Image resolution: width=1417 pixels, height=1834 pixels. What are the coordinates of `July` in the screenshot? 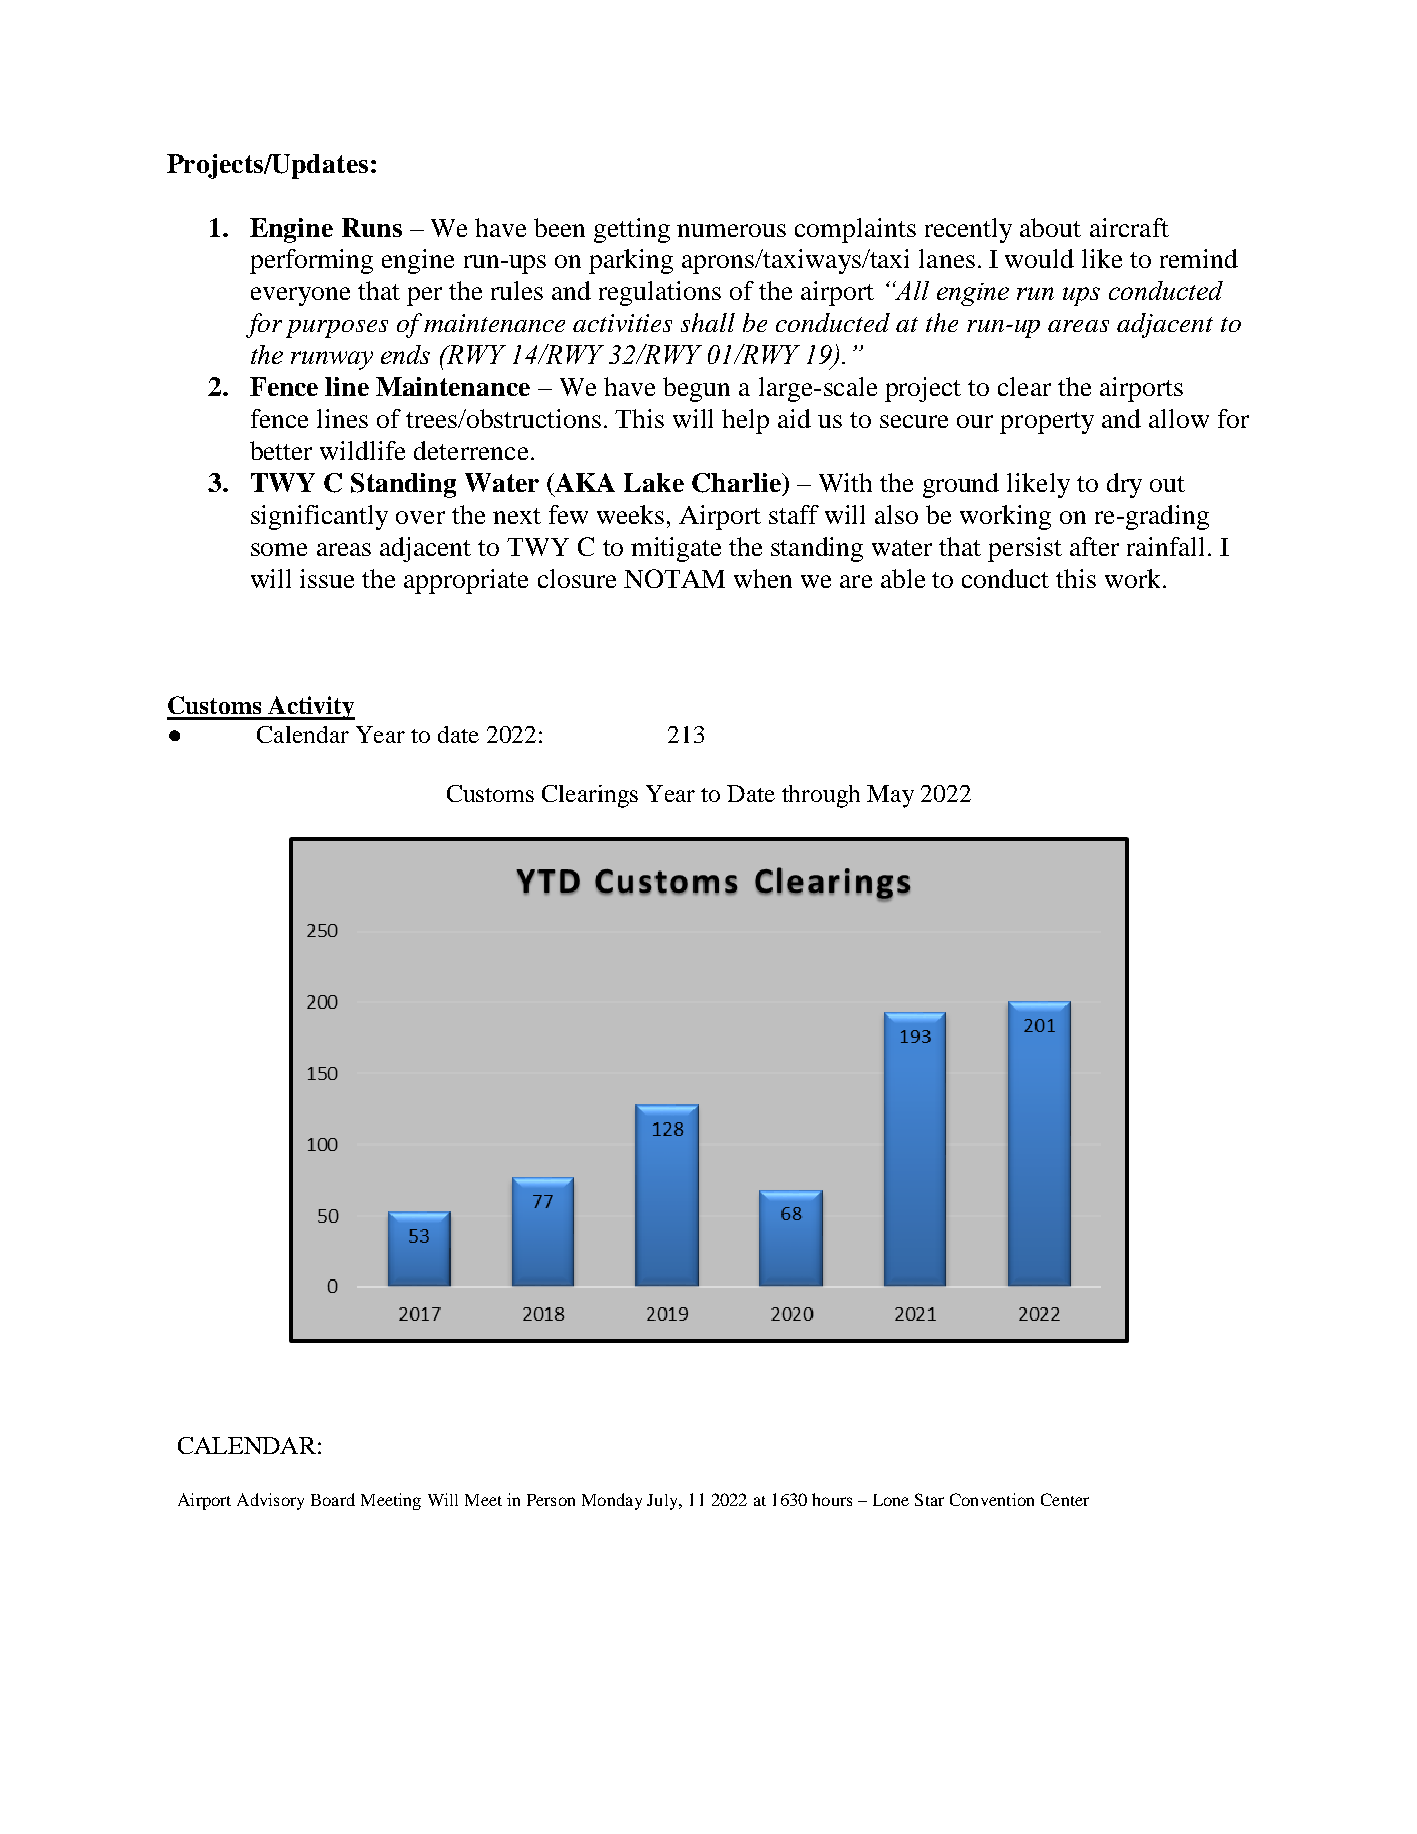 It's located at (663, 1502).
